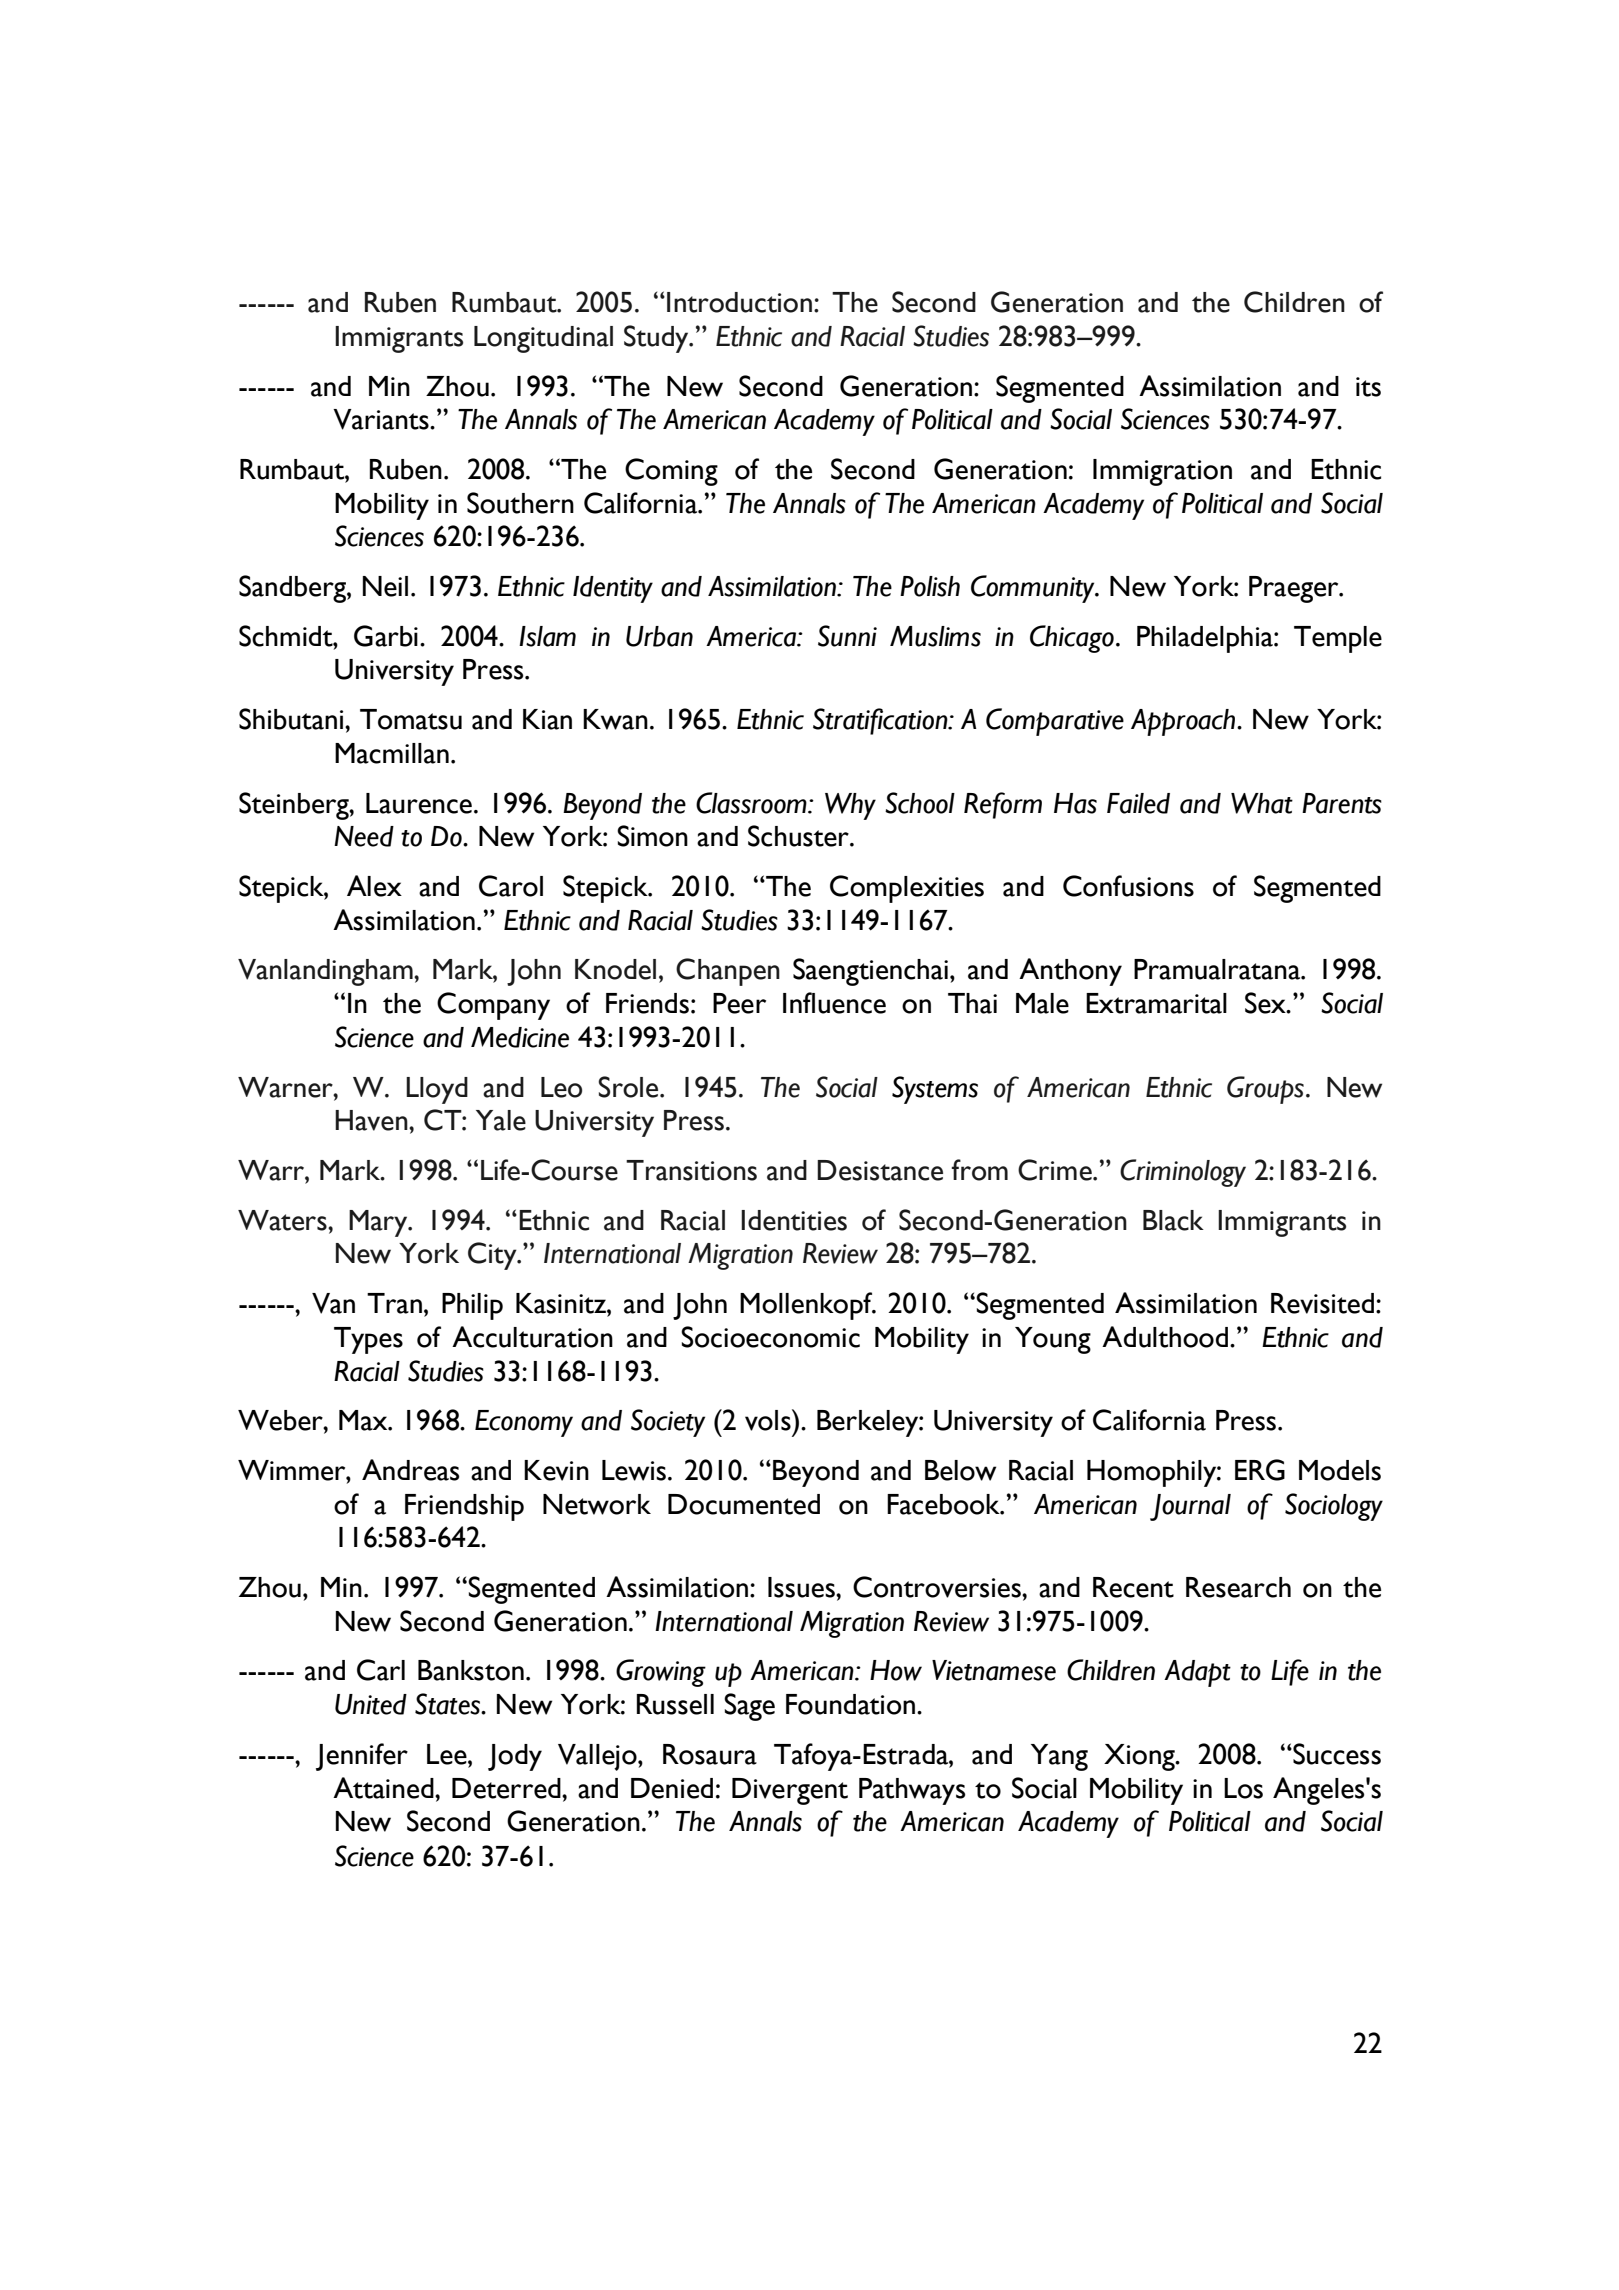 This image has height=2290, width=1619. What do you see at coordinates (850, 806) in the image?
I see `Why` at bounding box center [850, 806].
